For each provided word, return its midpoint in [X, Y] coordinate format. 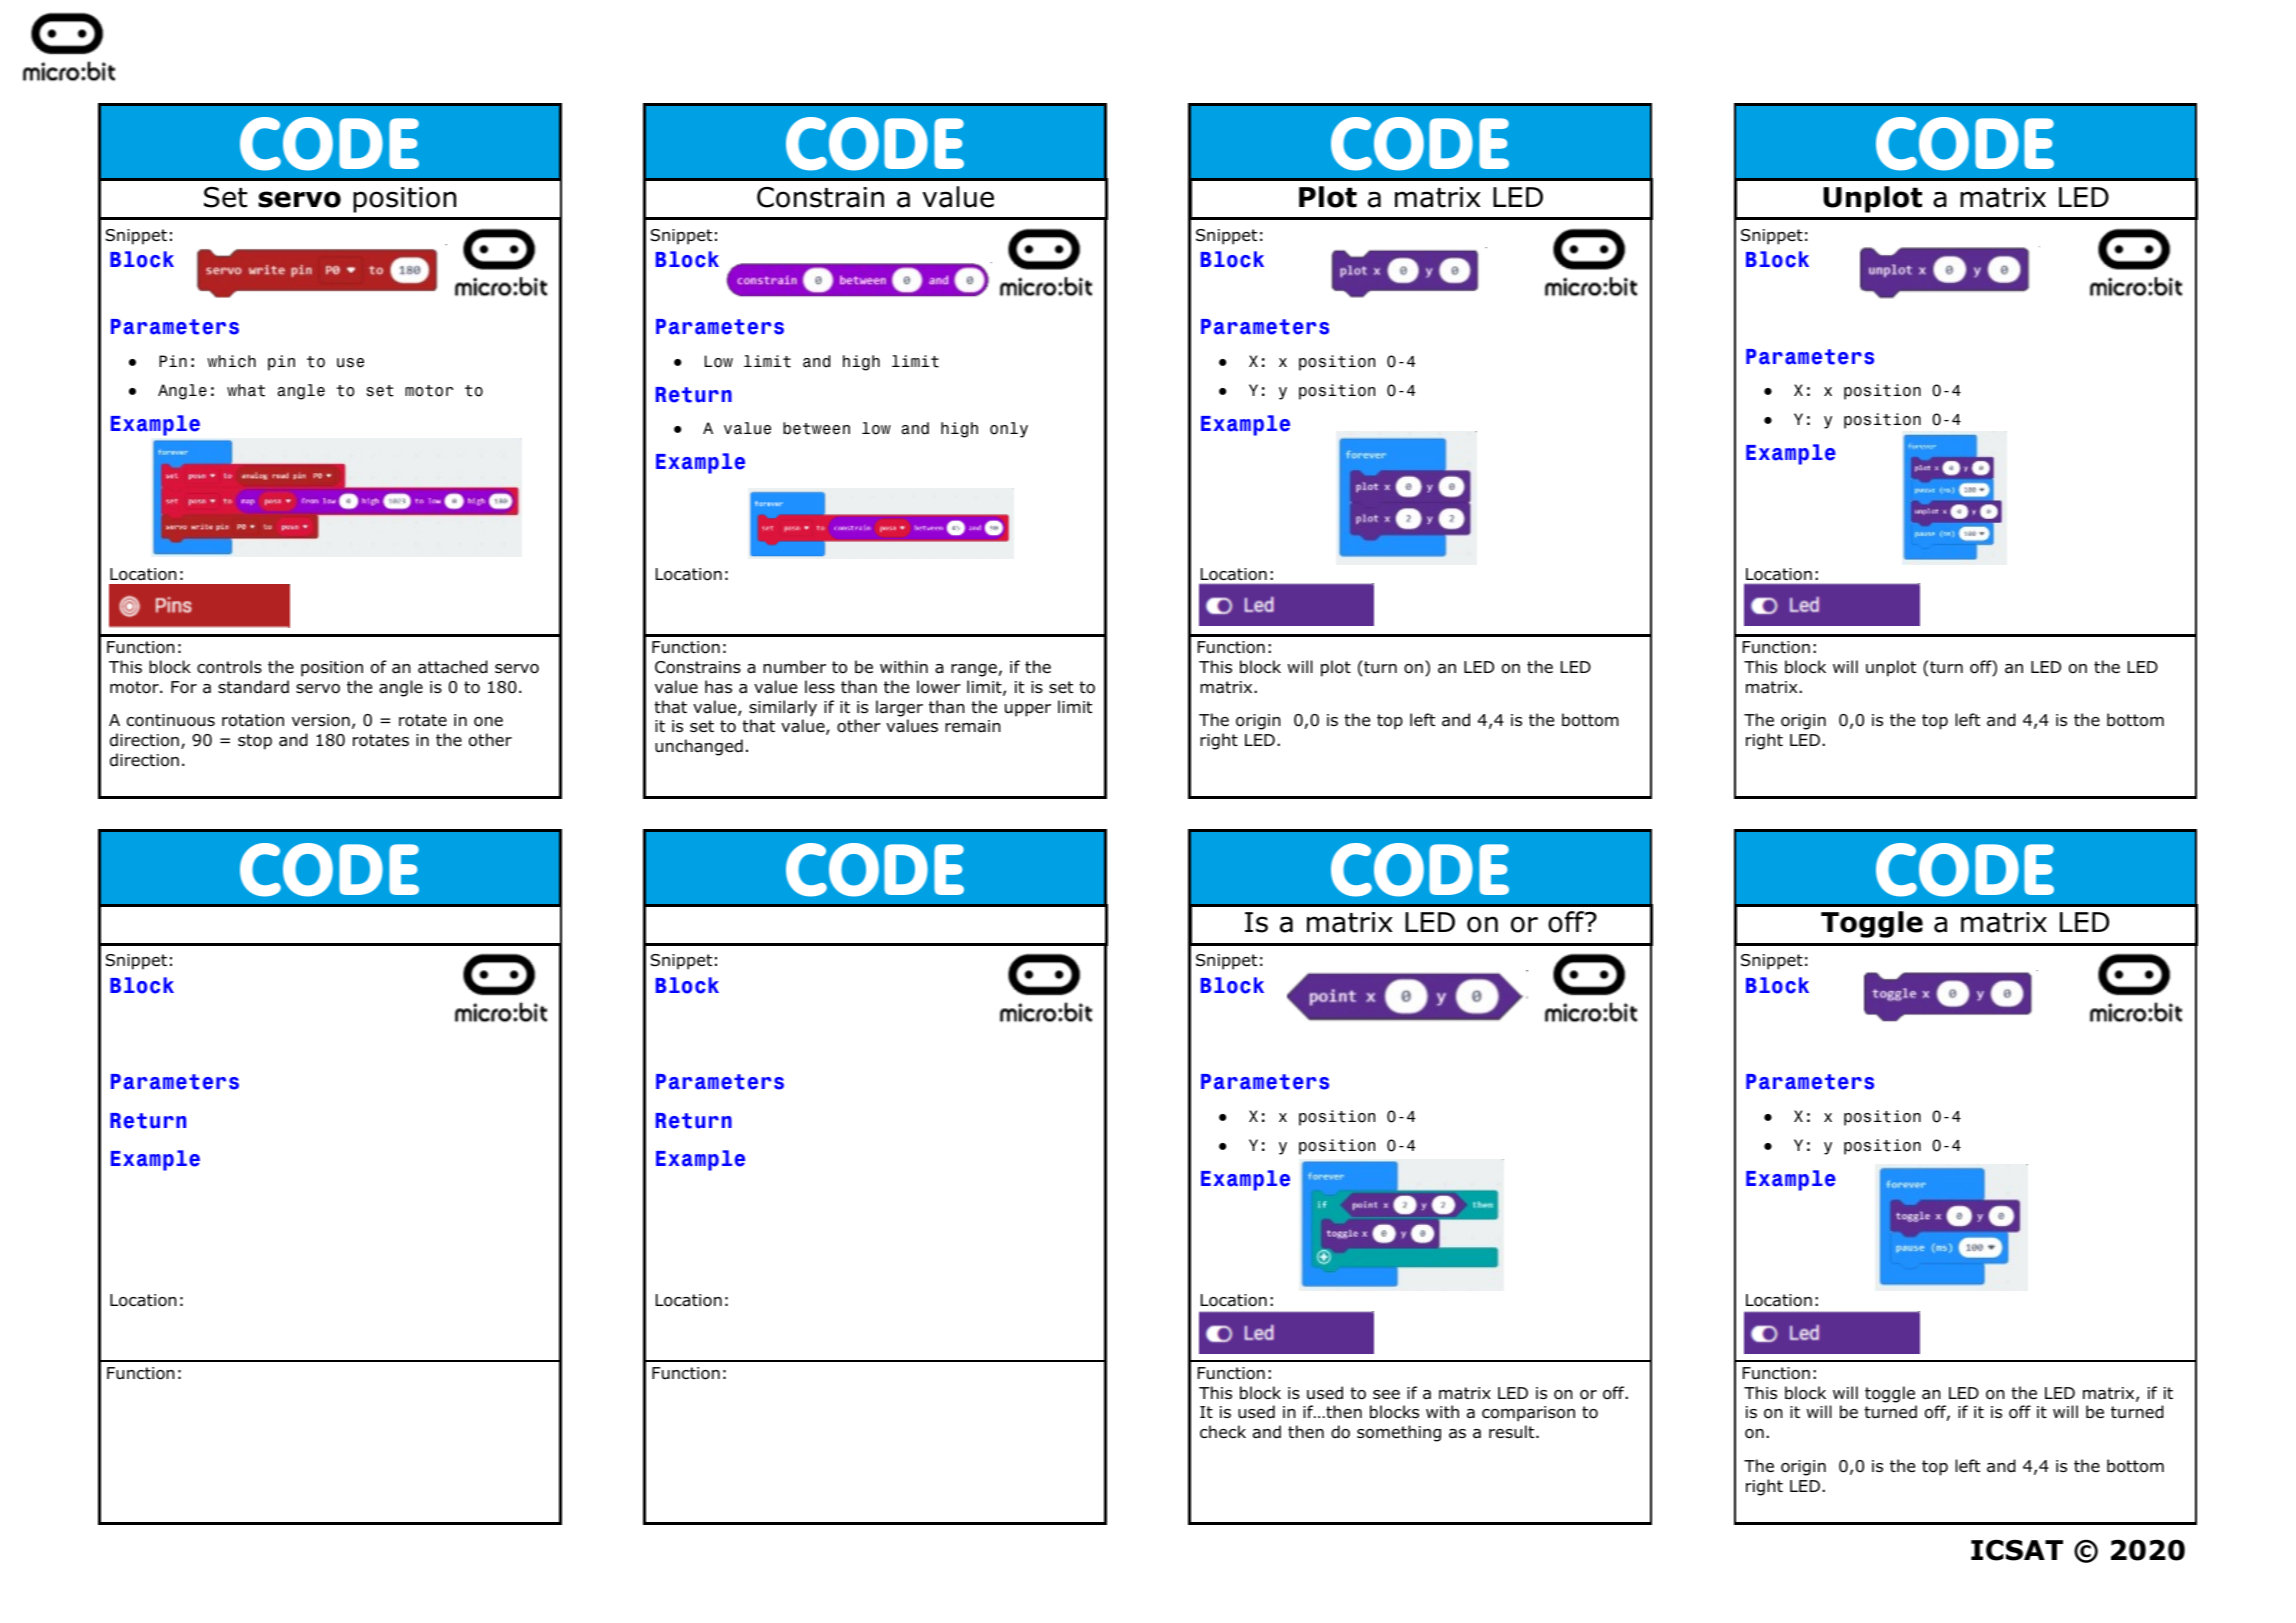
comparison [1528, 1414]
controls [229, 667]
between [816, 428]
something [1399, 1433]
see [1386, 1394]
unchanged [699, 747]
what [246, 390]
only [1009, 430]
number [794, 667]
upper [1028, 710]
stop [255, 742]
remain [973, 726]
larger [899, 708]
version [321, 720]
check [1223, 1431]
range [974, 670]
